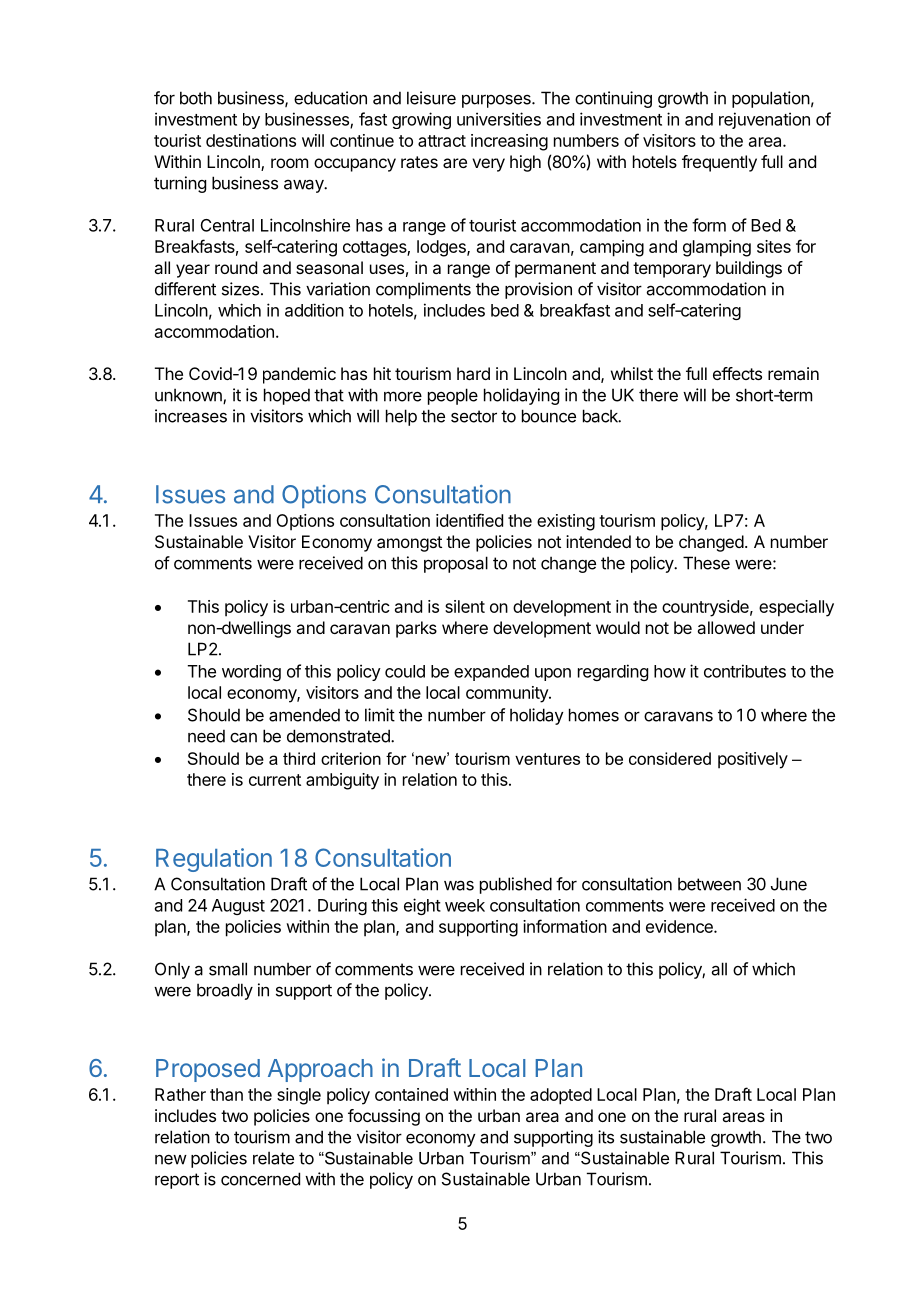 The height and width of the image is (1308, 924). Describe the element at coordinates (719, 163) in the image. I see `frequently` at that location.
